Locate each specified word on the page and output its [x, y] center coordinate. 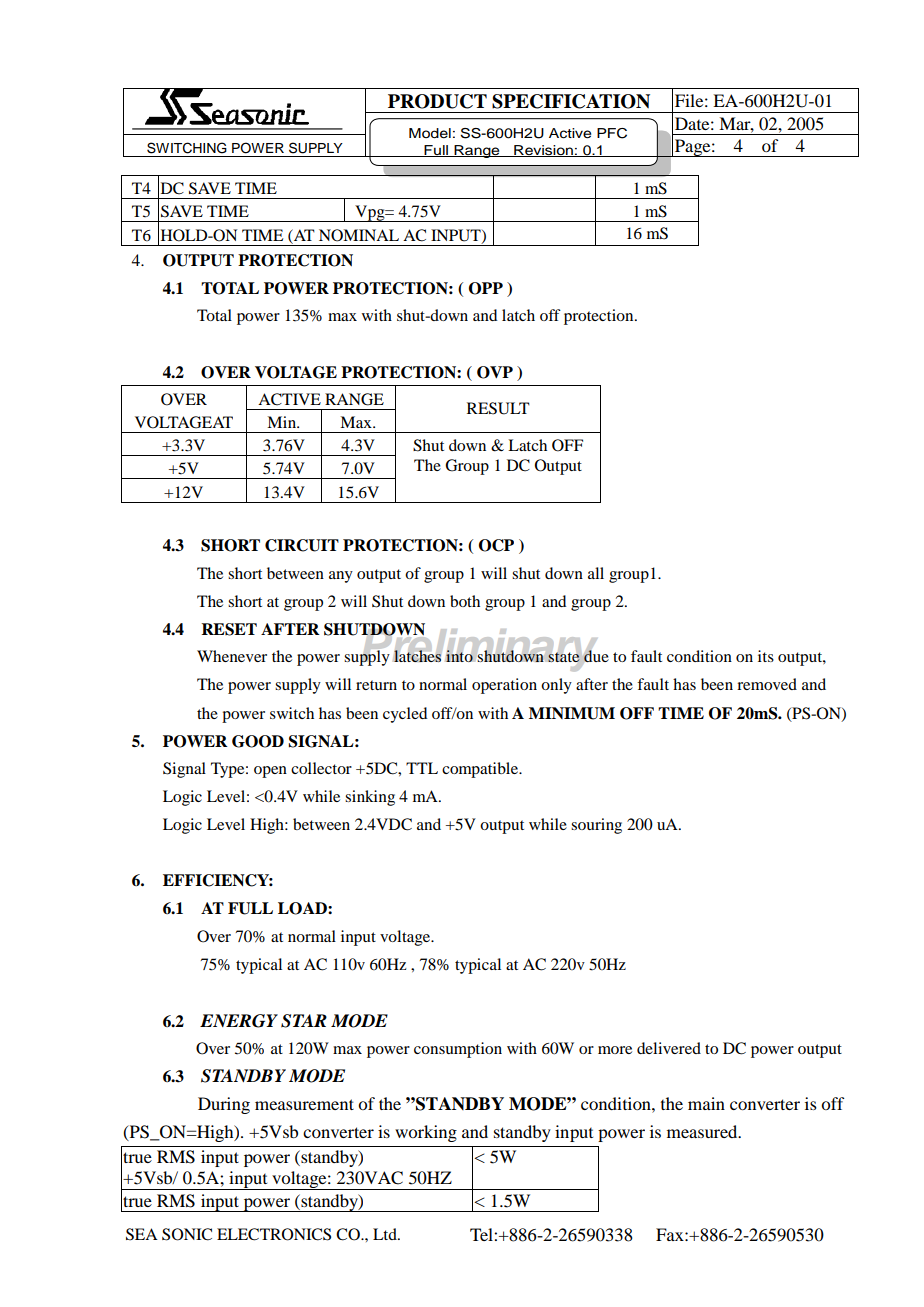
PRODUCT [437, 101]
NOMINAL [359, 235]
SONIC [187, 1234]
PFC [612, 133]
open [270, 772]
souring [596, 826]
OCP [496, 545]
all [596, 573]
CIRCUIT [302, 545]
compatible [481, 770]
